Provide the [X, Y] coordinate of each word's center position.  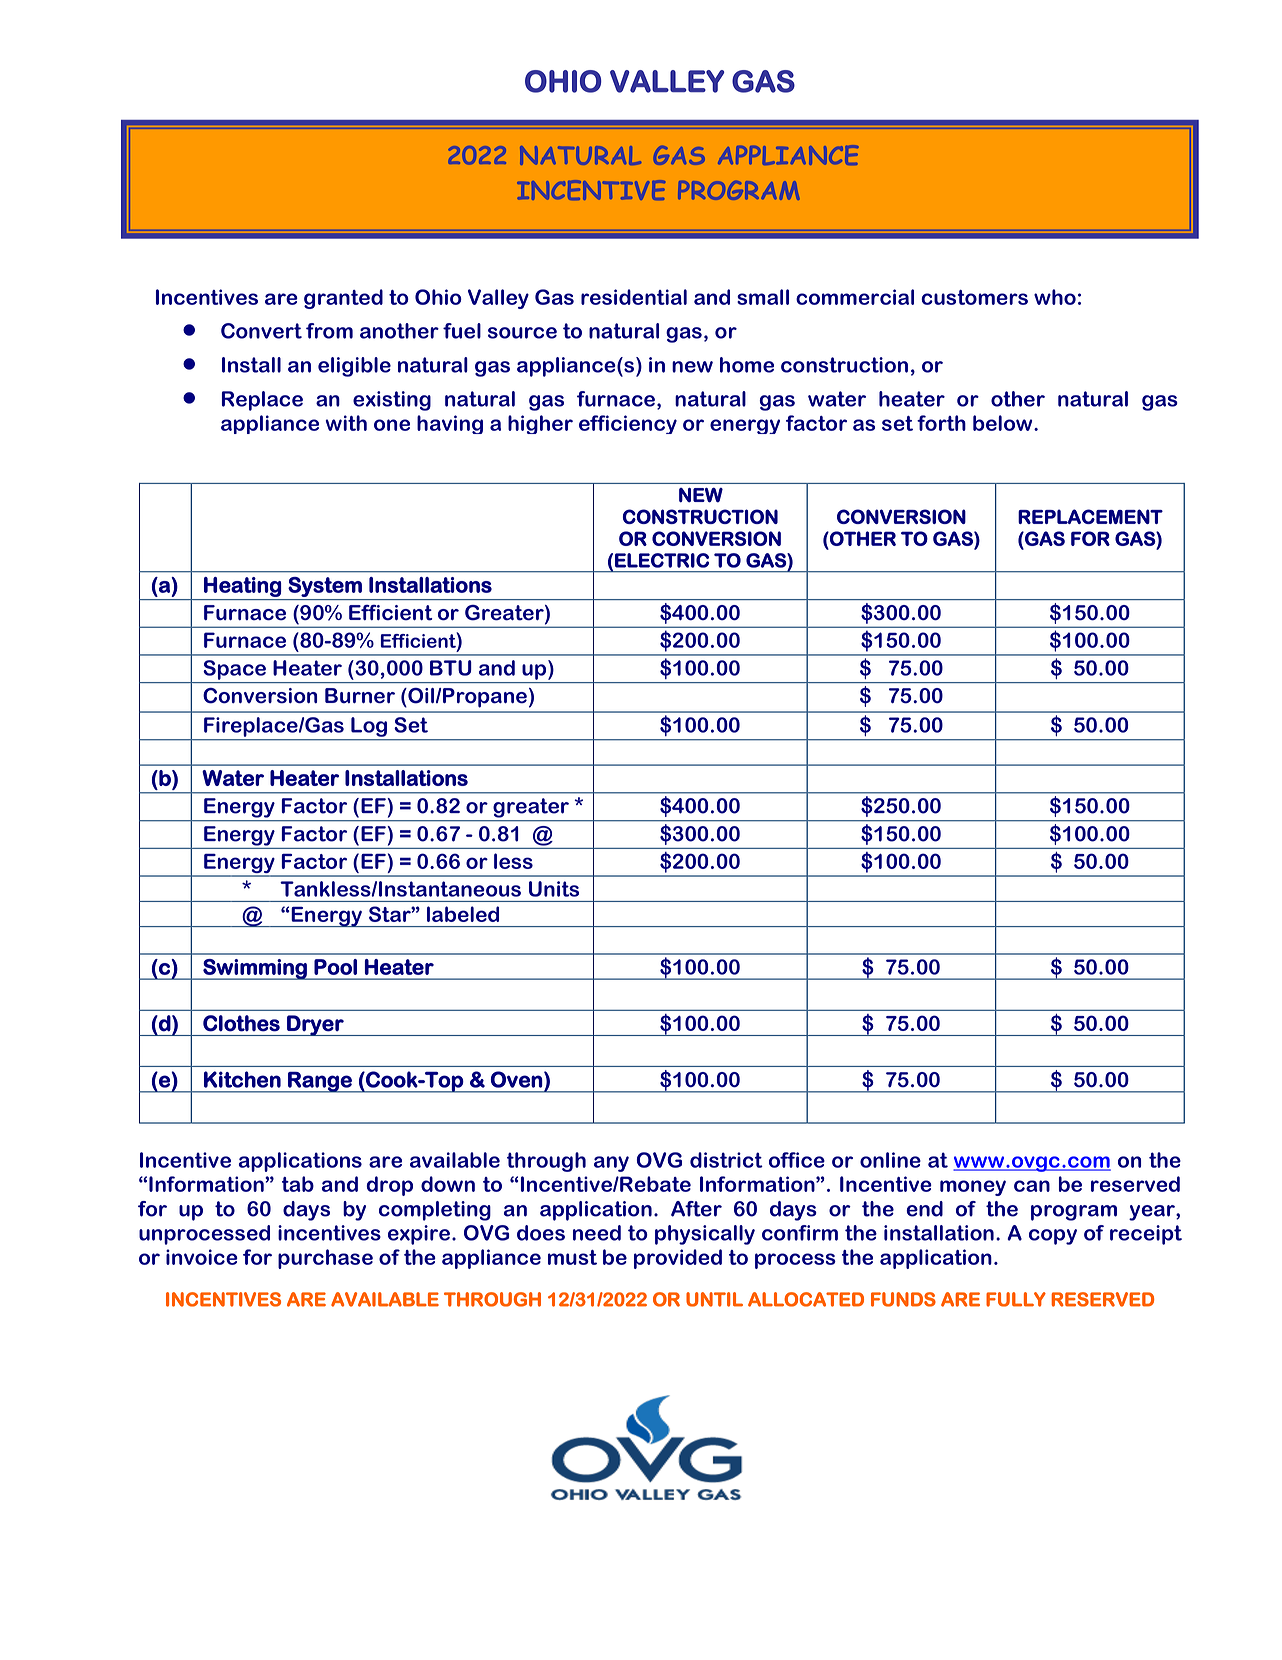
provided [678, 1259]
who [1055, 297]
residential [634, 297]
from [329, 331]
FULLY [1016, 1299]
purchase [325, 1259]
